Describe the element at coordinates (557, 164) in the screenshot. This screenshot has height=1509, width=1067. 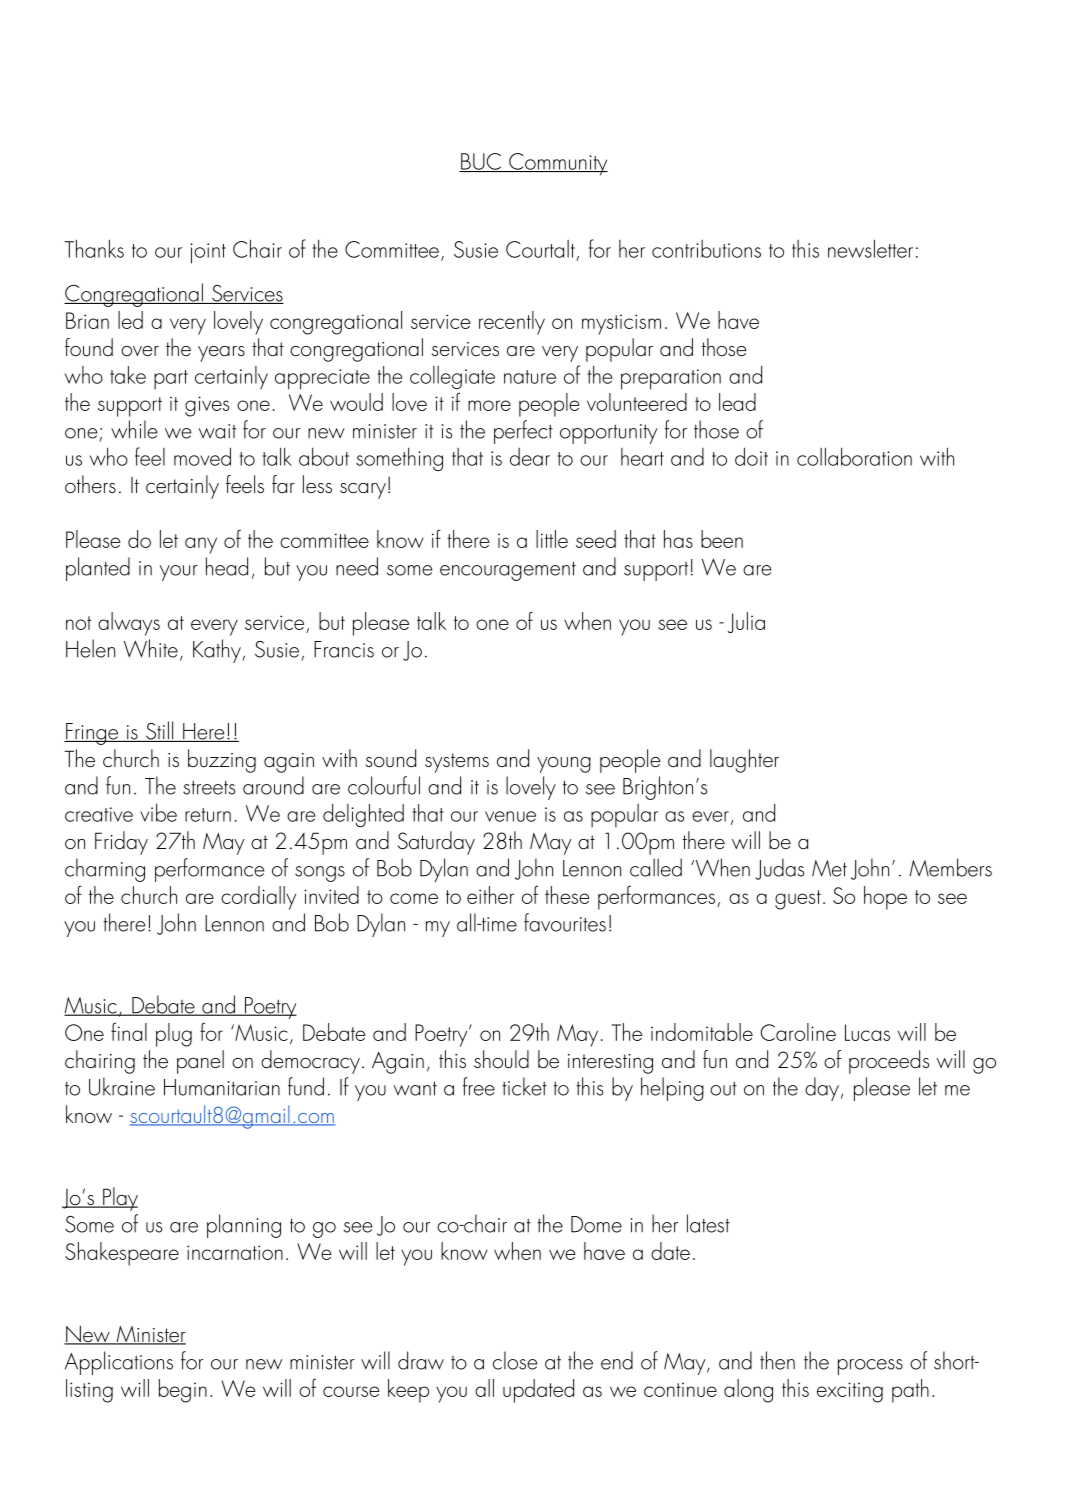
I see `Community` at that location.
